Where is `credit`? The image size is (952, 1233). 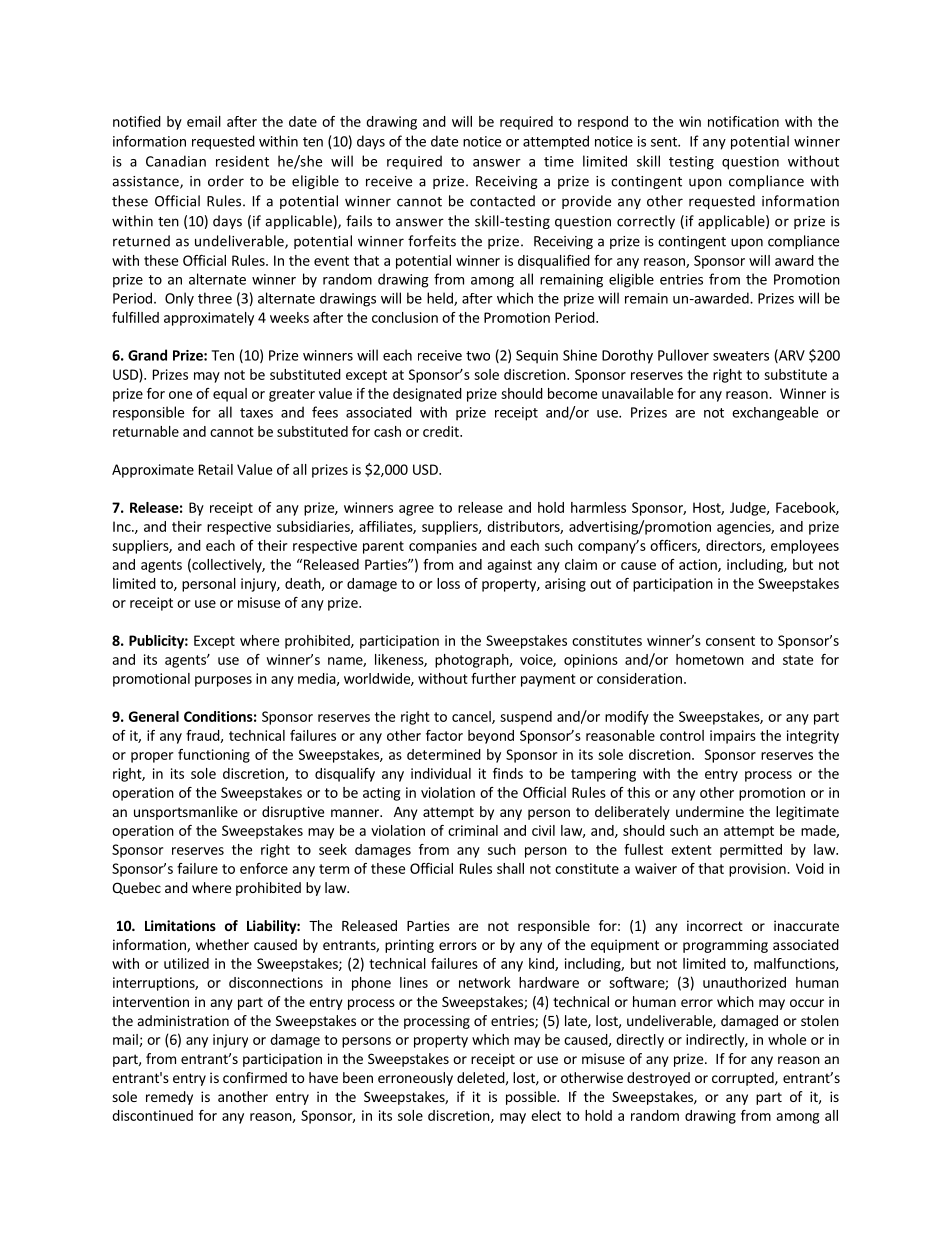 credit is located at coordinates (442, 431).
